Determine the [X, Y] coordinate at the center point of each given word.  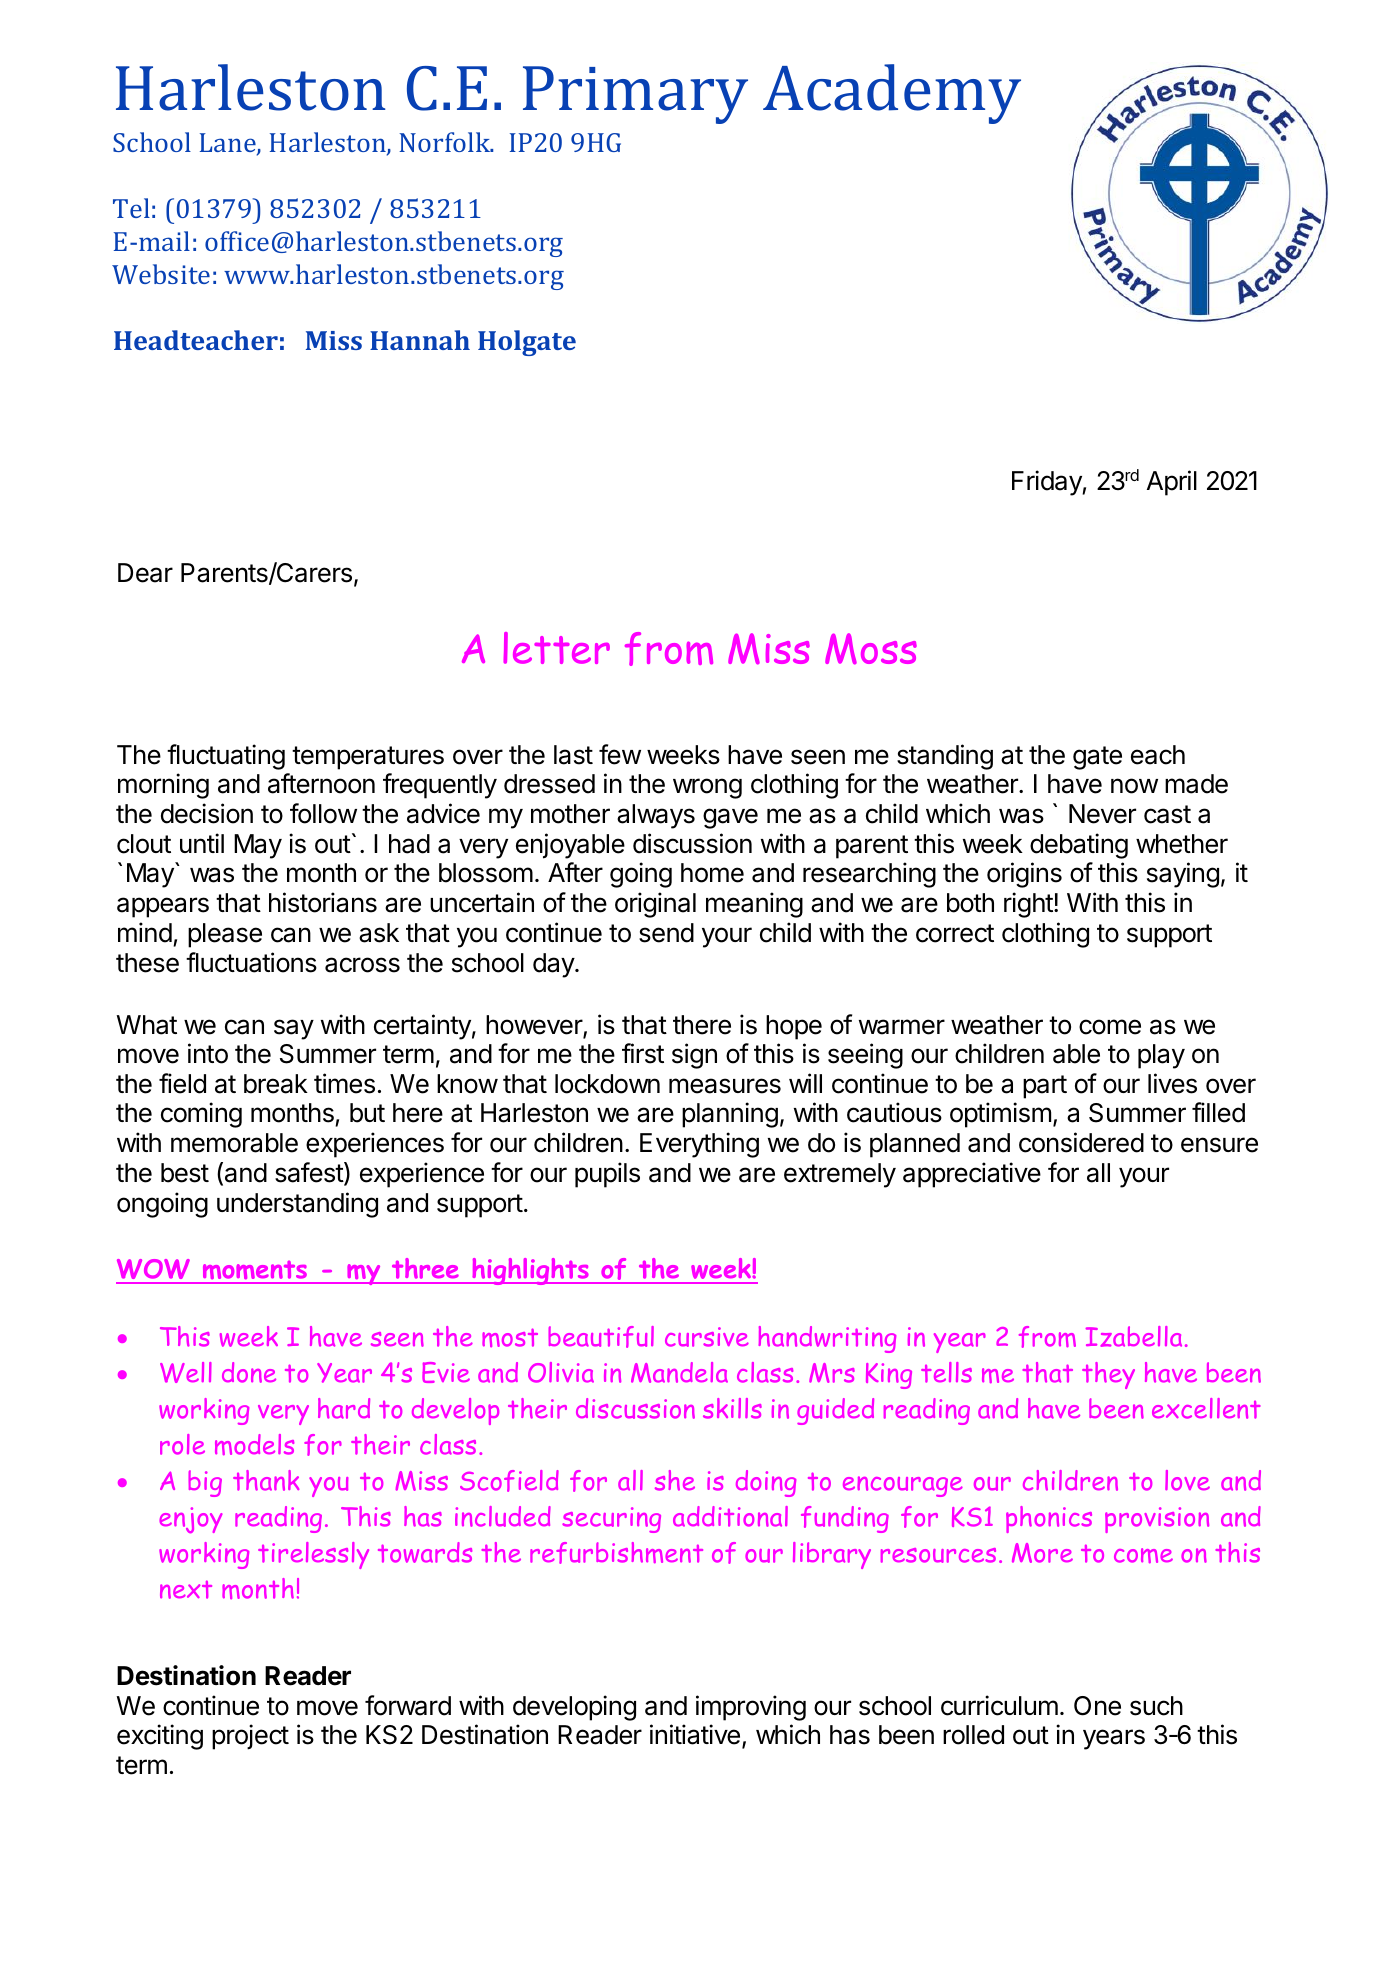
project [250, 1737]
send [666, 933]
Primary [635, 95]
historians [323, 902]
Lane [229, 144]
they [1108, 1375]
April [1172, 483]
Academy [892, 94]
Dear [145, 573]
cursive [707, 1337]
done [249, 1372]
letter [556, 648]
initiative [695, 1734]
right [1028, 905]
